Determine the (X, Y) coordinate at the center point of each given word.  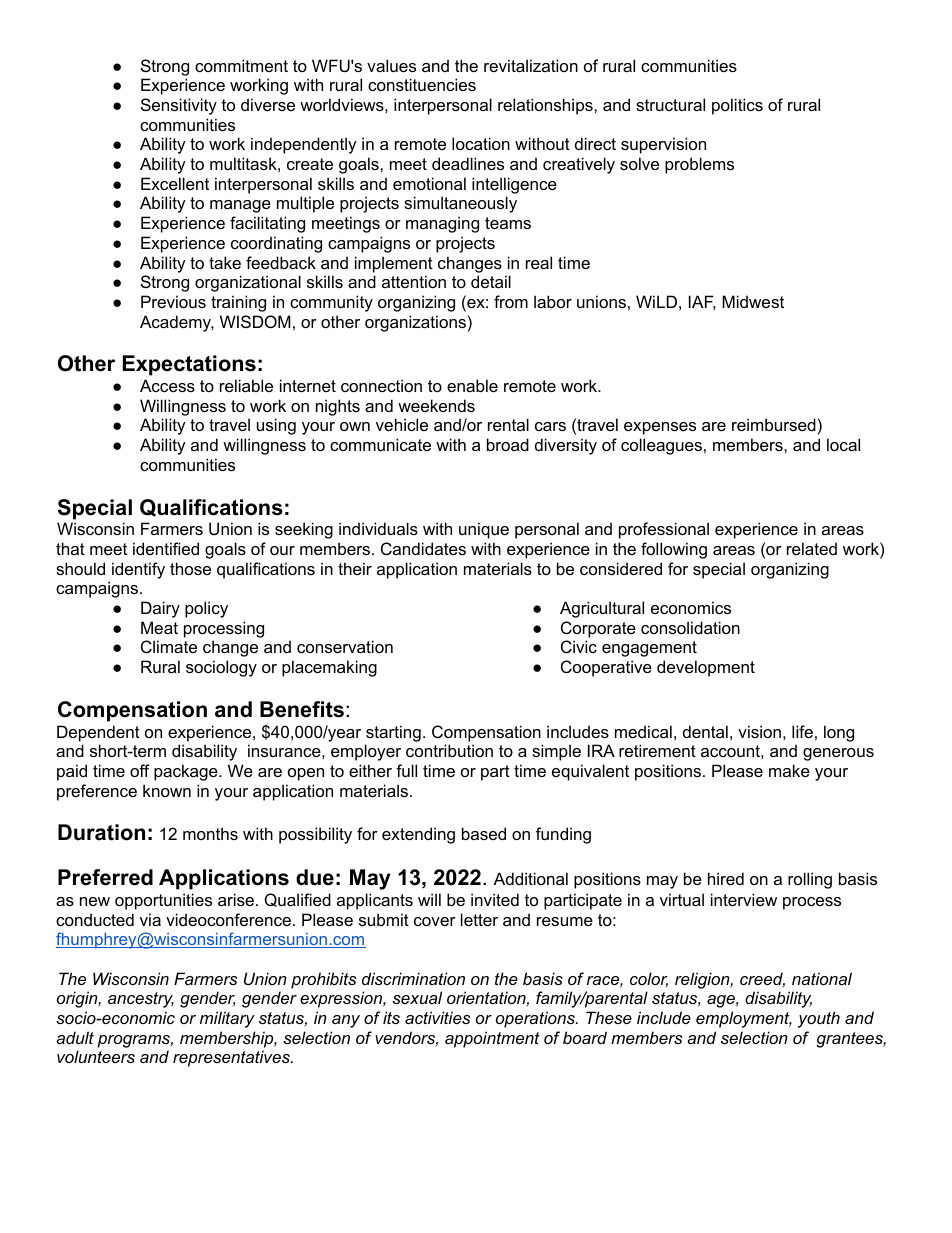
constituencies (422, 84)
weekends (436, 405)
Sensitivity (179, 106)
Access (167, 385)
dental (705, 731)
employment (744, 1019)
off (140, 770)
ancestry (141, 1000)
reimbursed (774, 424)
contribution (449, 750)
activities (438, 1017)
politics (737, 106)
